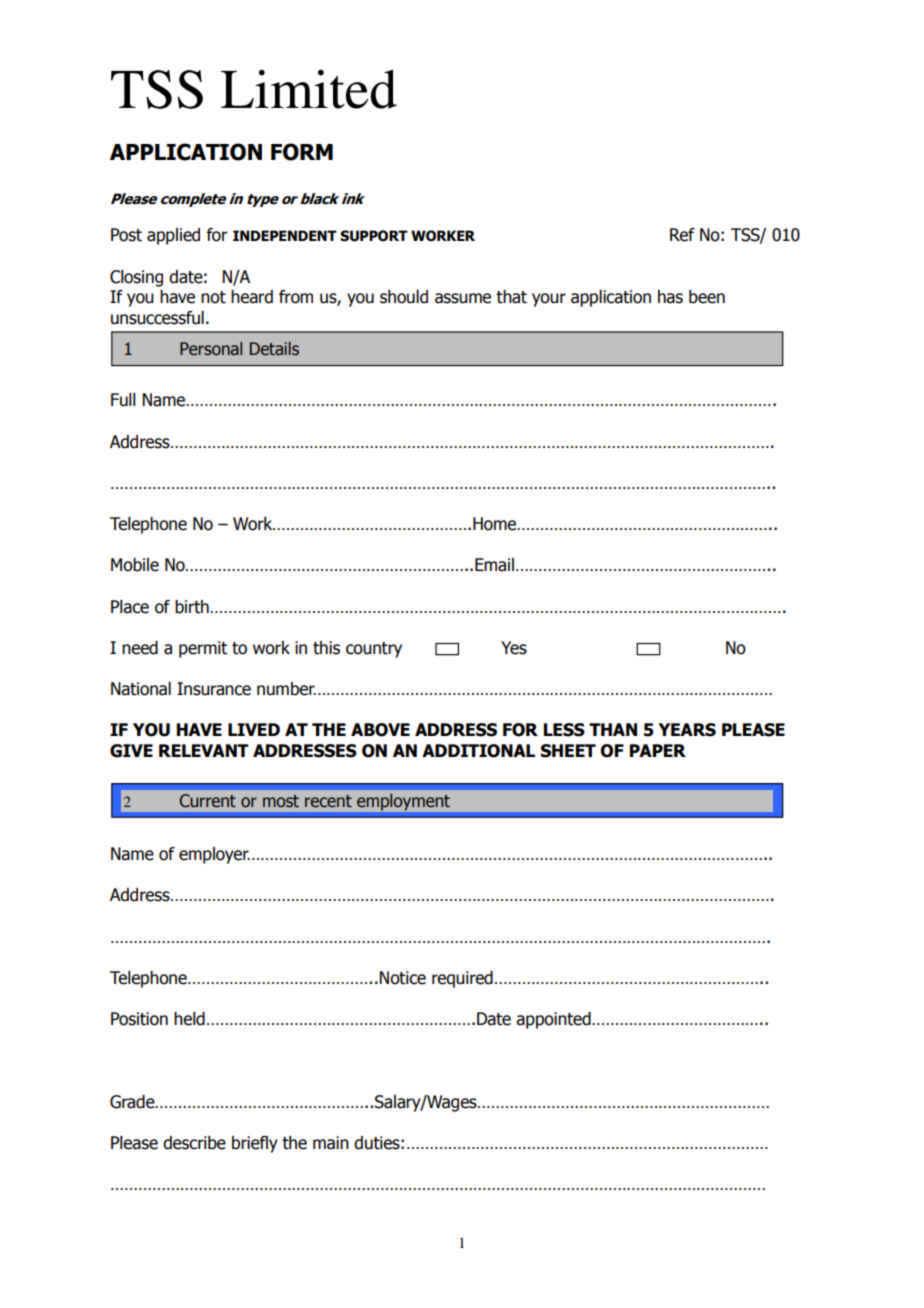 This screenshot has height=1308, width=924. What do you see at coordinates (403, 802) in the screenshot?
I see `employment` at bounding box center [403, 802].
